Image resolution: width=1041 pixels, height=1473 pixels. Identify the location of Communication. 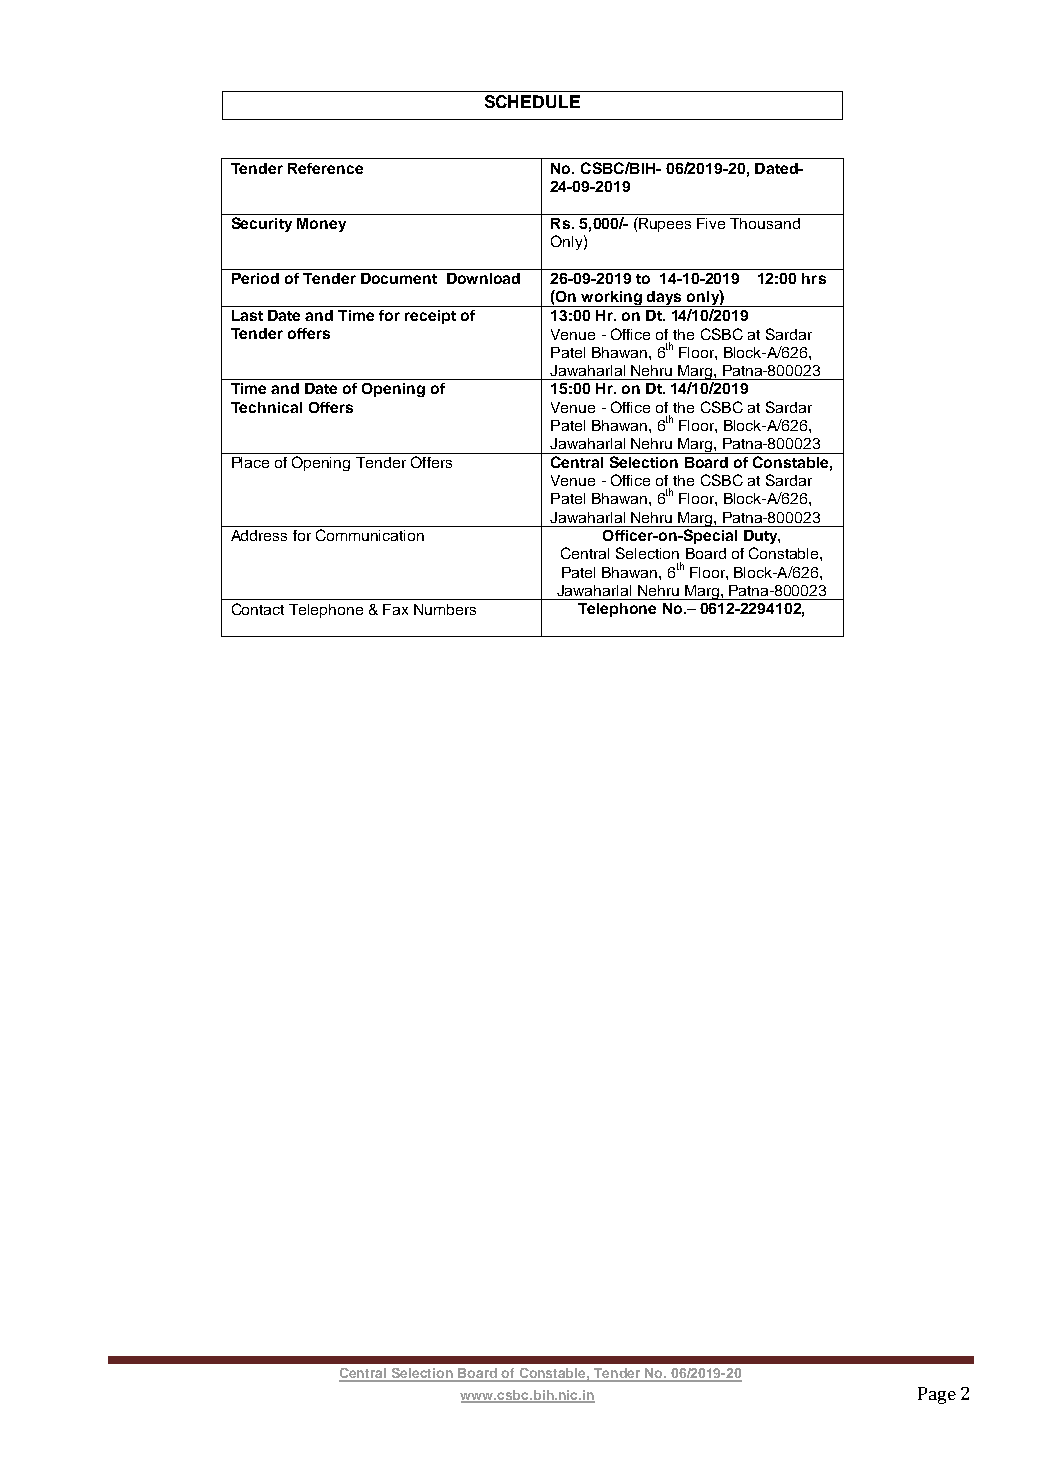
(370, 535).
